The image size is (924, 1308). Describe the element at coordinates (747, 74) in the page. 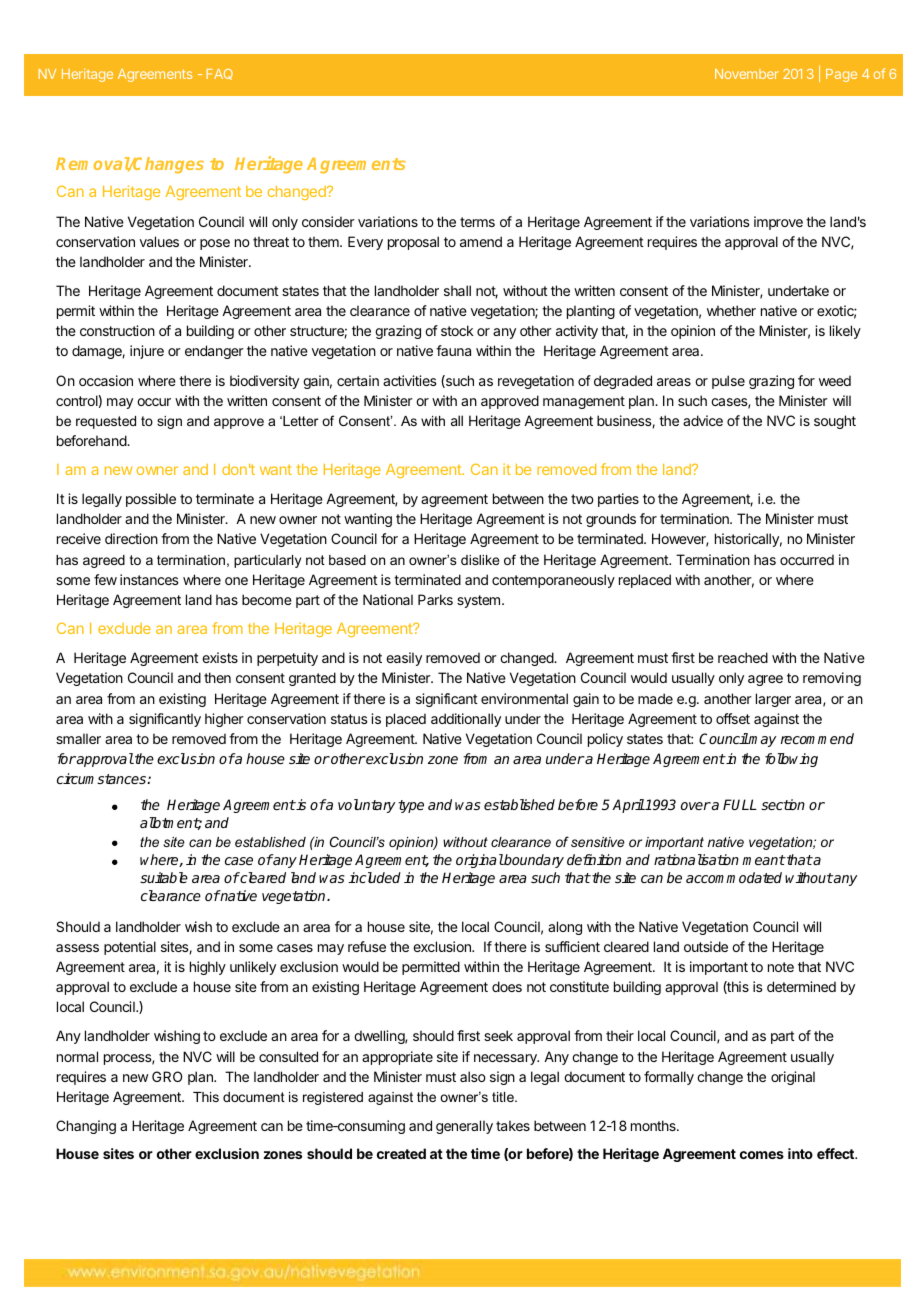

I see `November` at that location.
